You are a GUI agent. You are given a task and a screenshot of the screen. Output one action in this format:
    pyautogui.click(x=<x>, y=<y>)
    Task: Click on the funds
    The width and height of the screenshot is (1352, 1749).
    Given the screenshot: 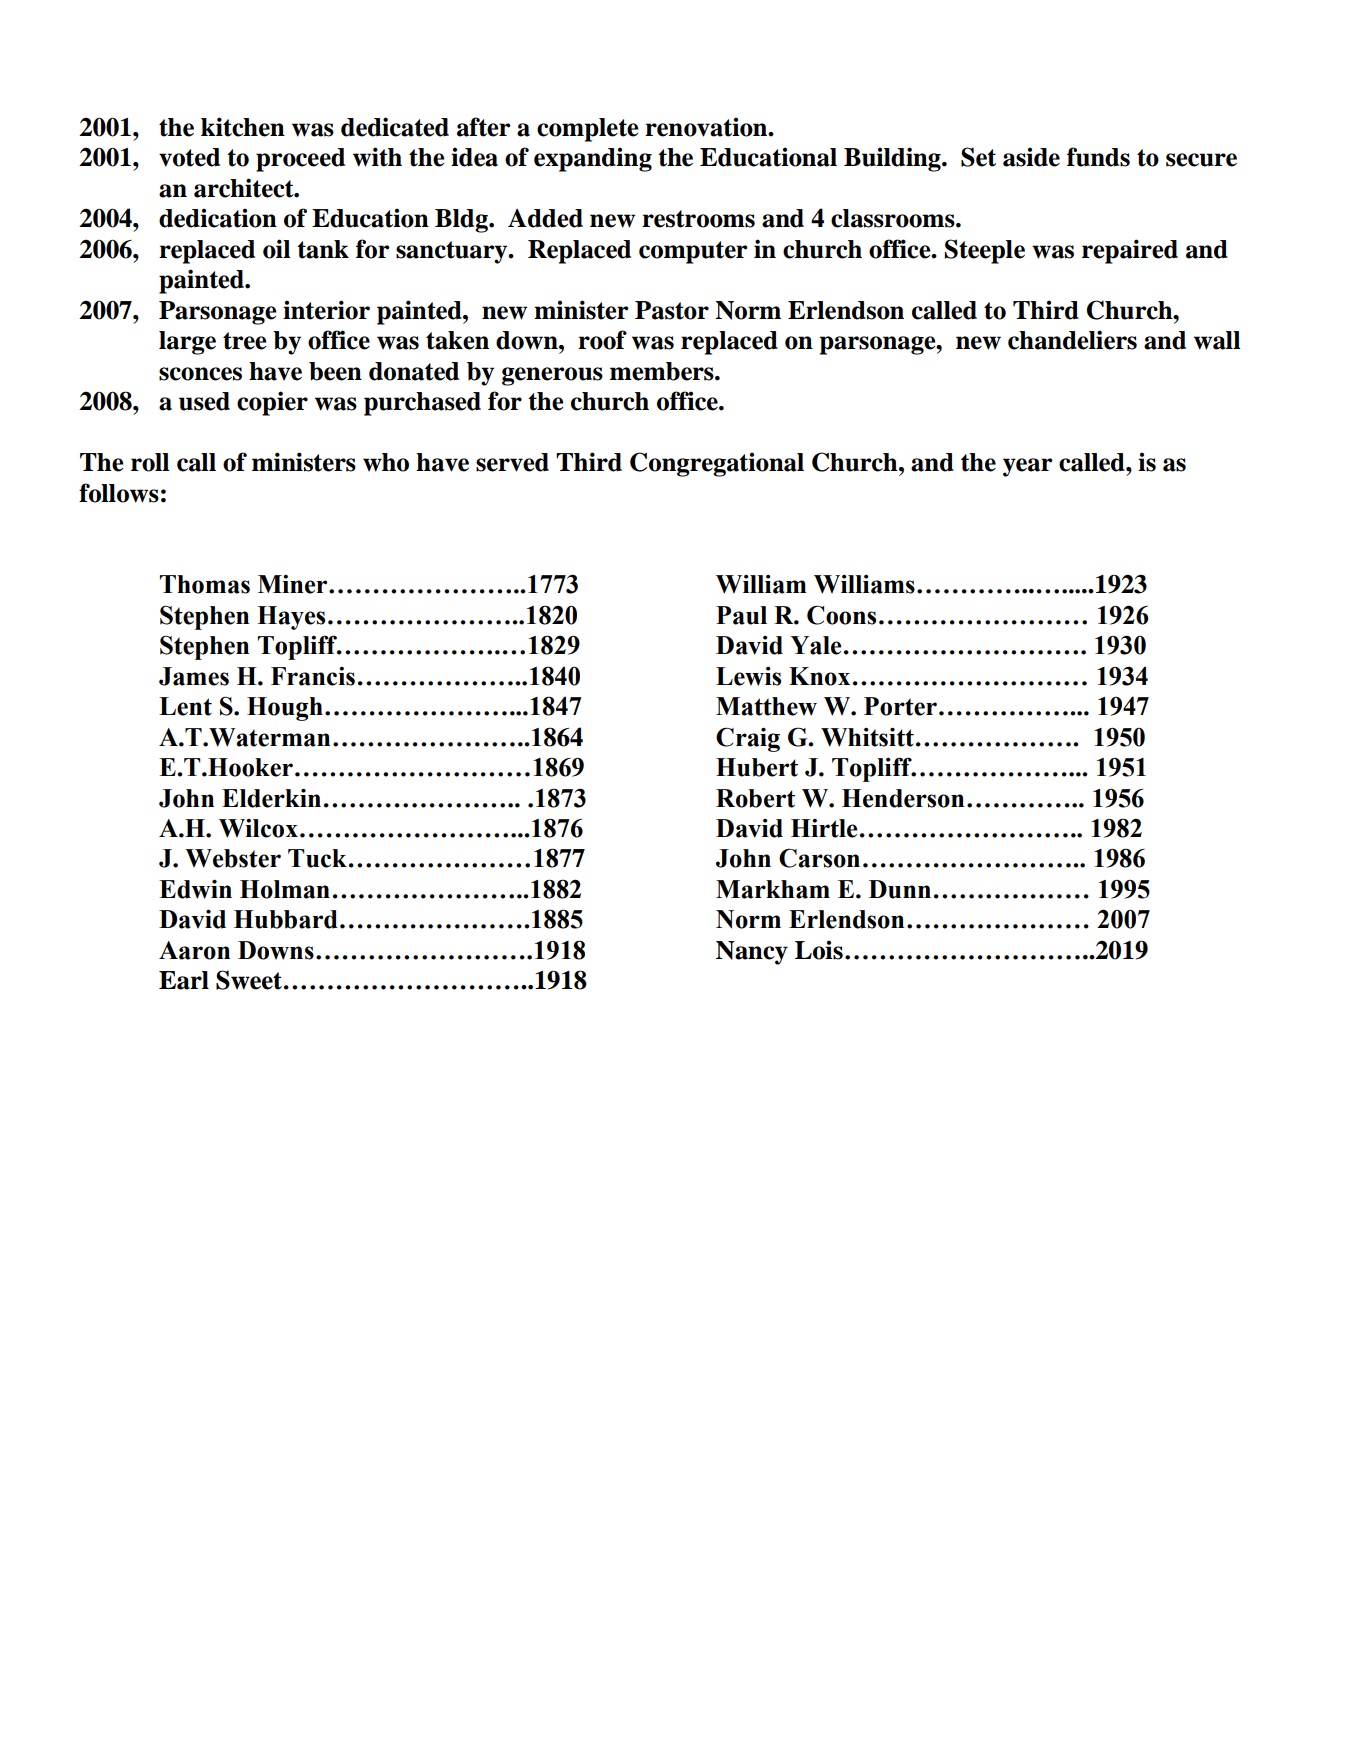 What is the action you would take?
    pyautogui.click(x=1098, y=157)
